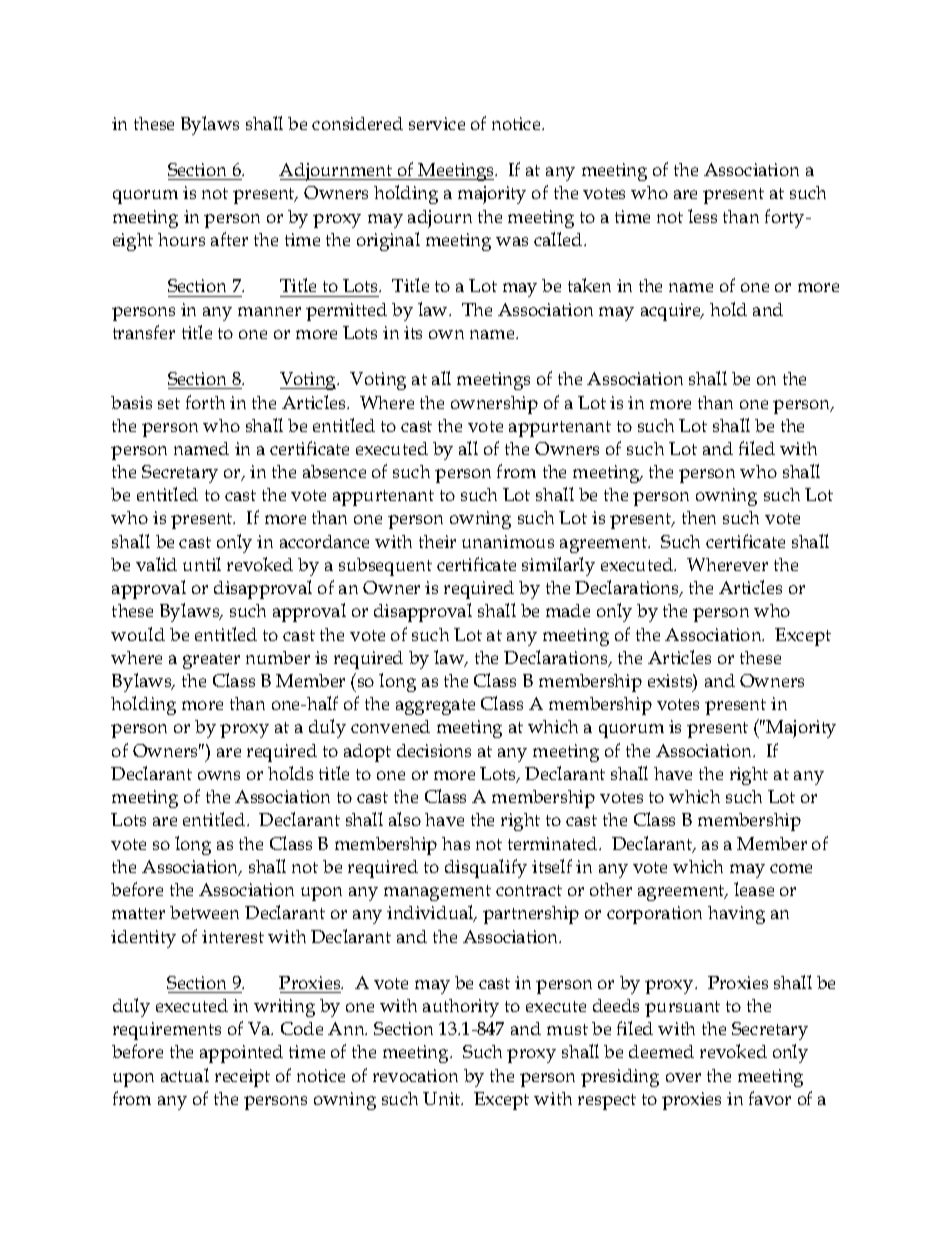  What do you see at coordinates (702, 216) in the page?
I see `less` at bounding box center [702, 216].
